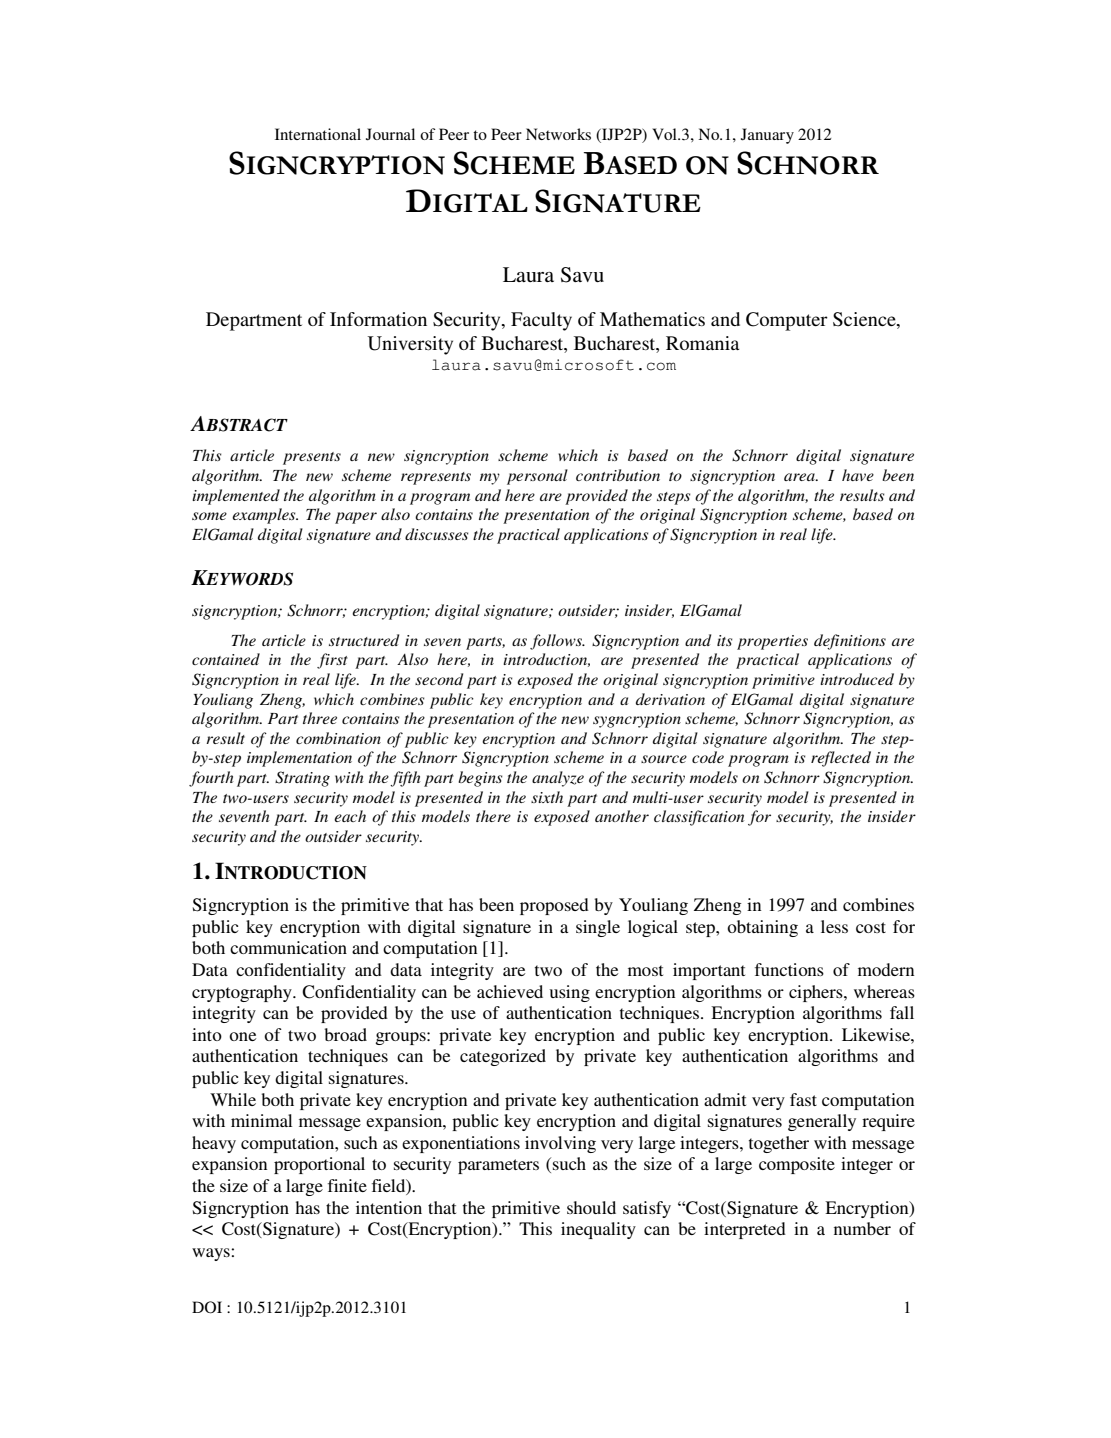 The width and height of the document is (1111, 1438). I want to click on International, so click(318, 134).
